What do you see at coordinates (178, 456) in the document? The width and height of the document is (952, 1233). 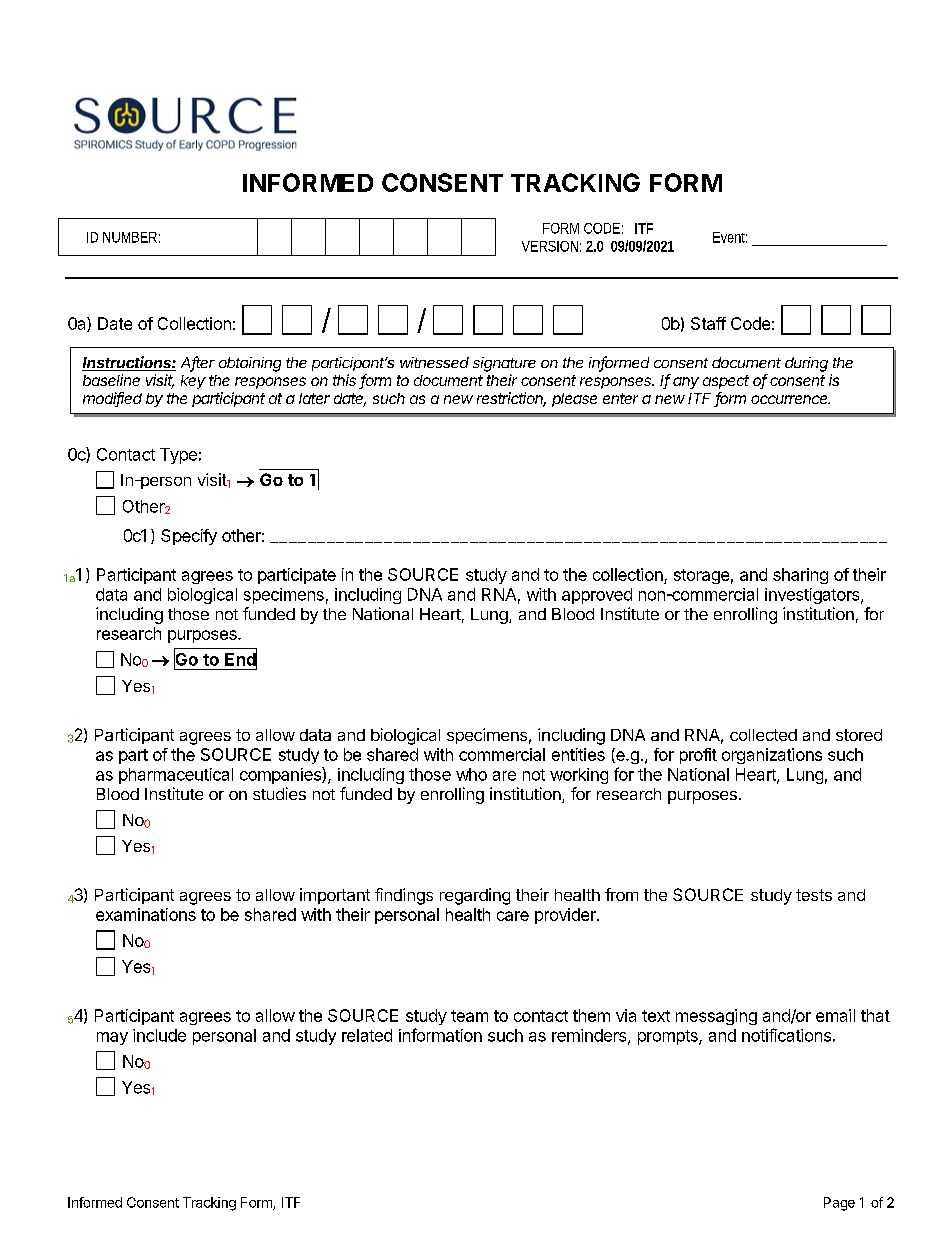 I see `Type` at bounding box center [178, 456].
